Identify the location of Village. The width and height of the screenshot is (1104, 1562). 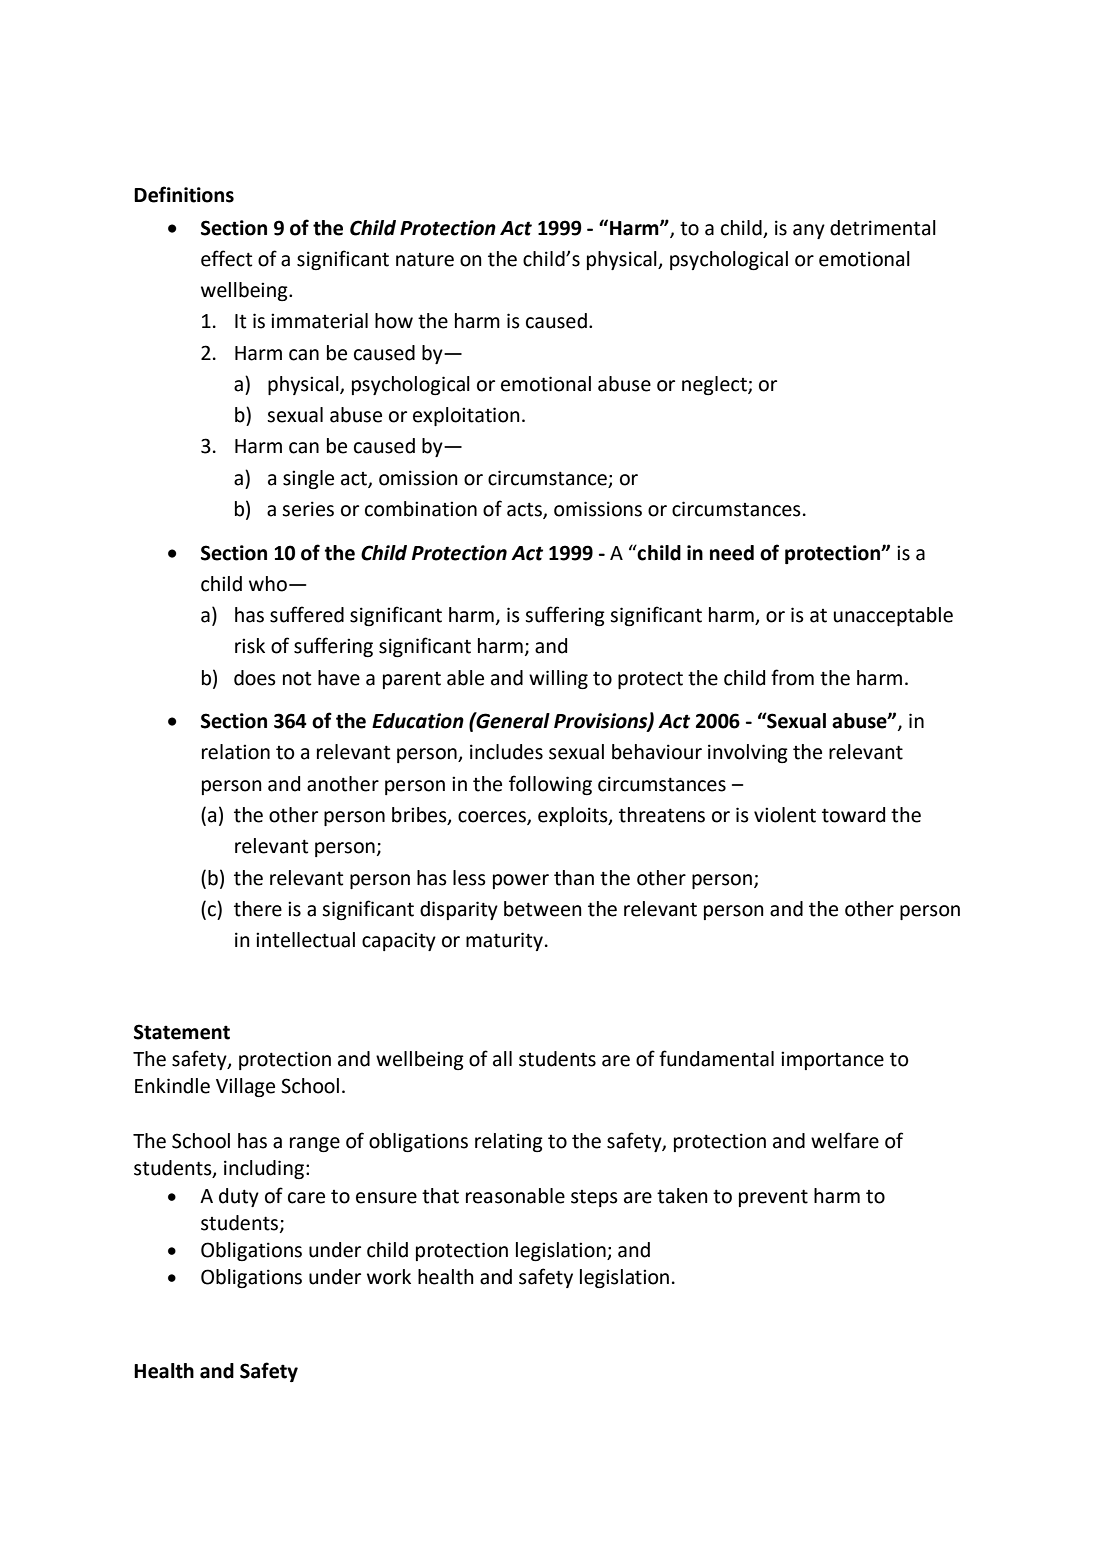
(245, 1087).
